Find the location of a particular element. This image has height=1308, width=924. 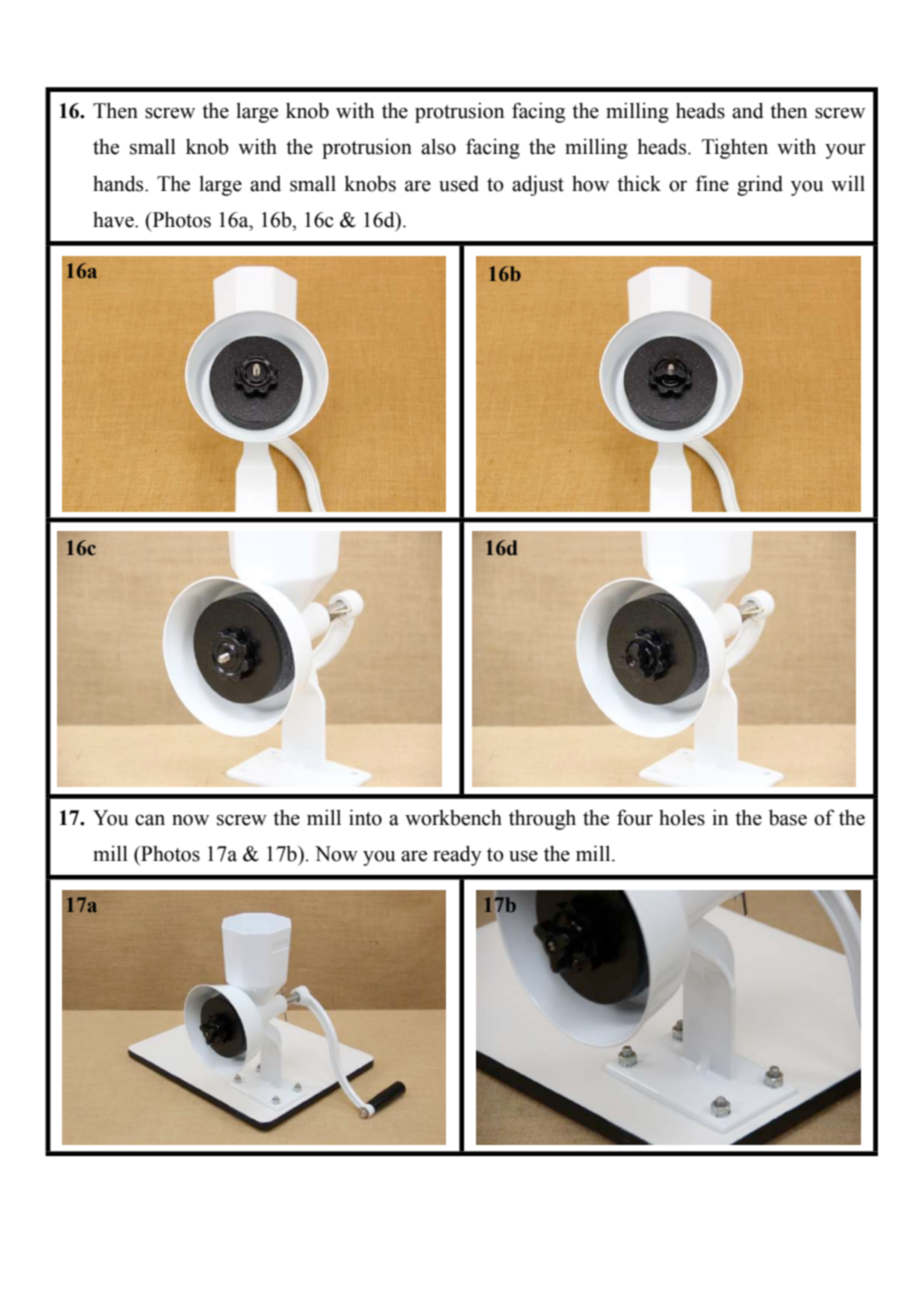

can is located at coordinates (150, 820).
